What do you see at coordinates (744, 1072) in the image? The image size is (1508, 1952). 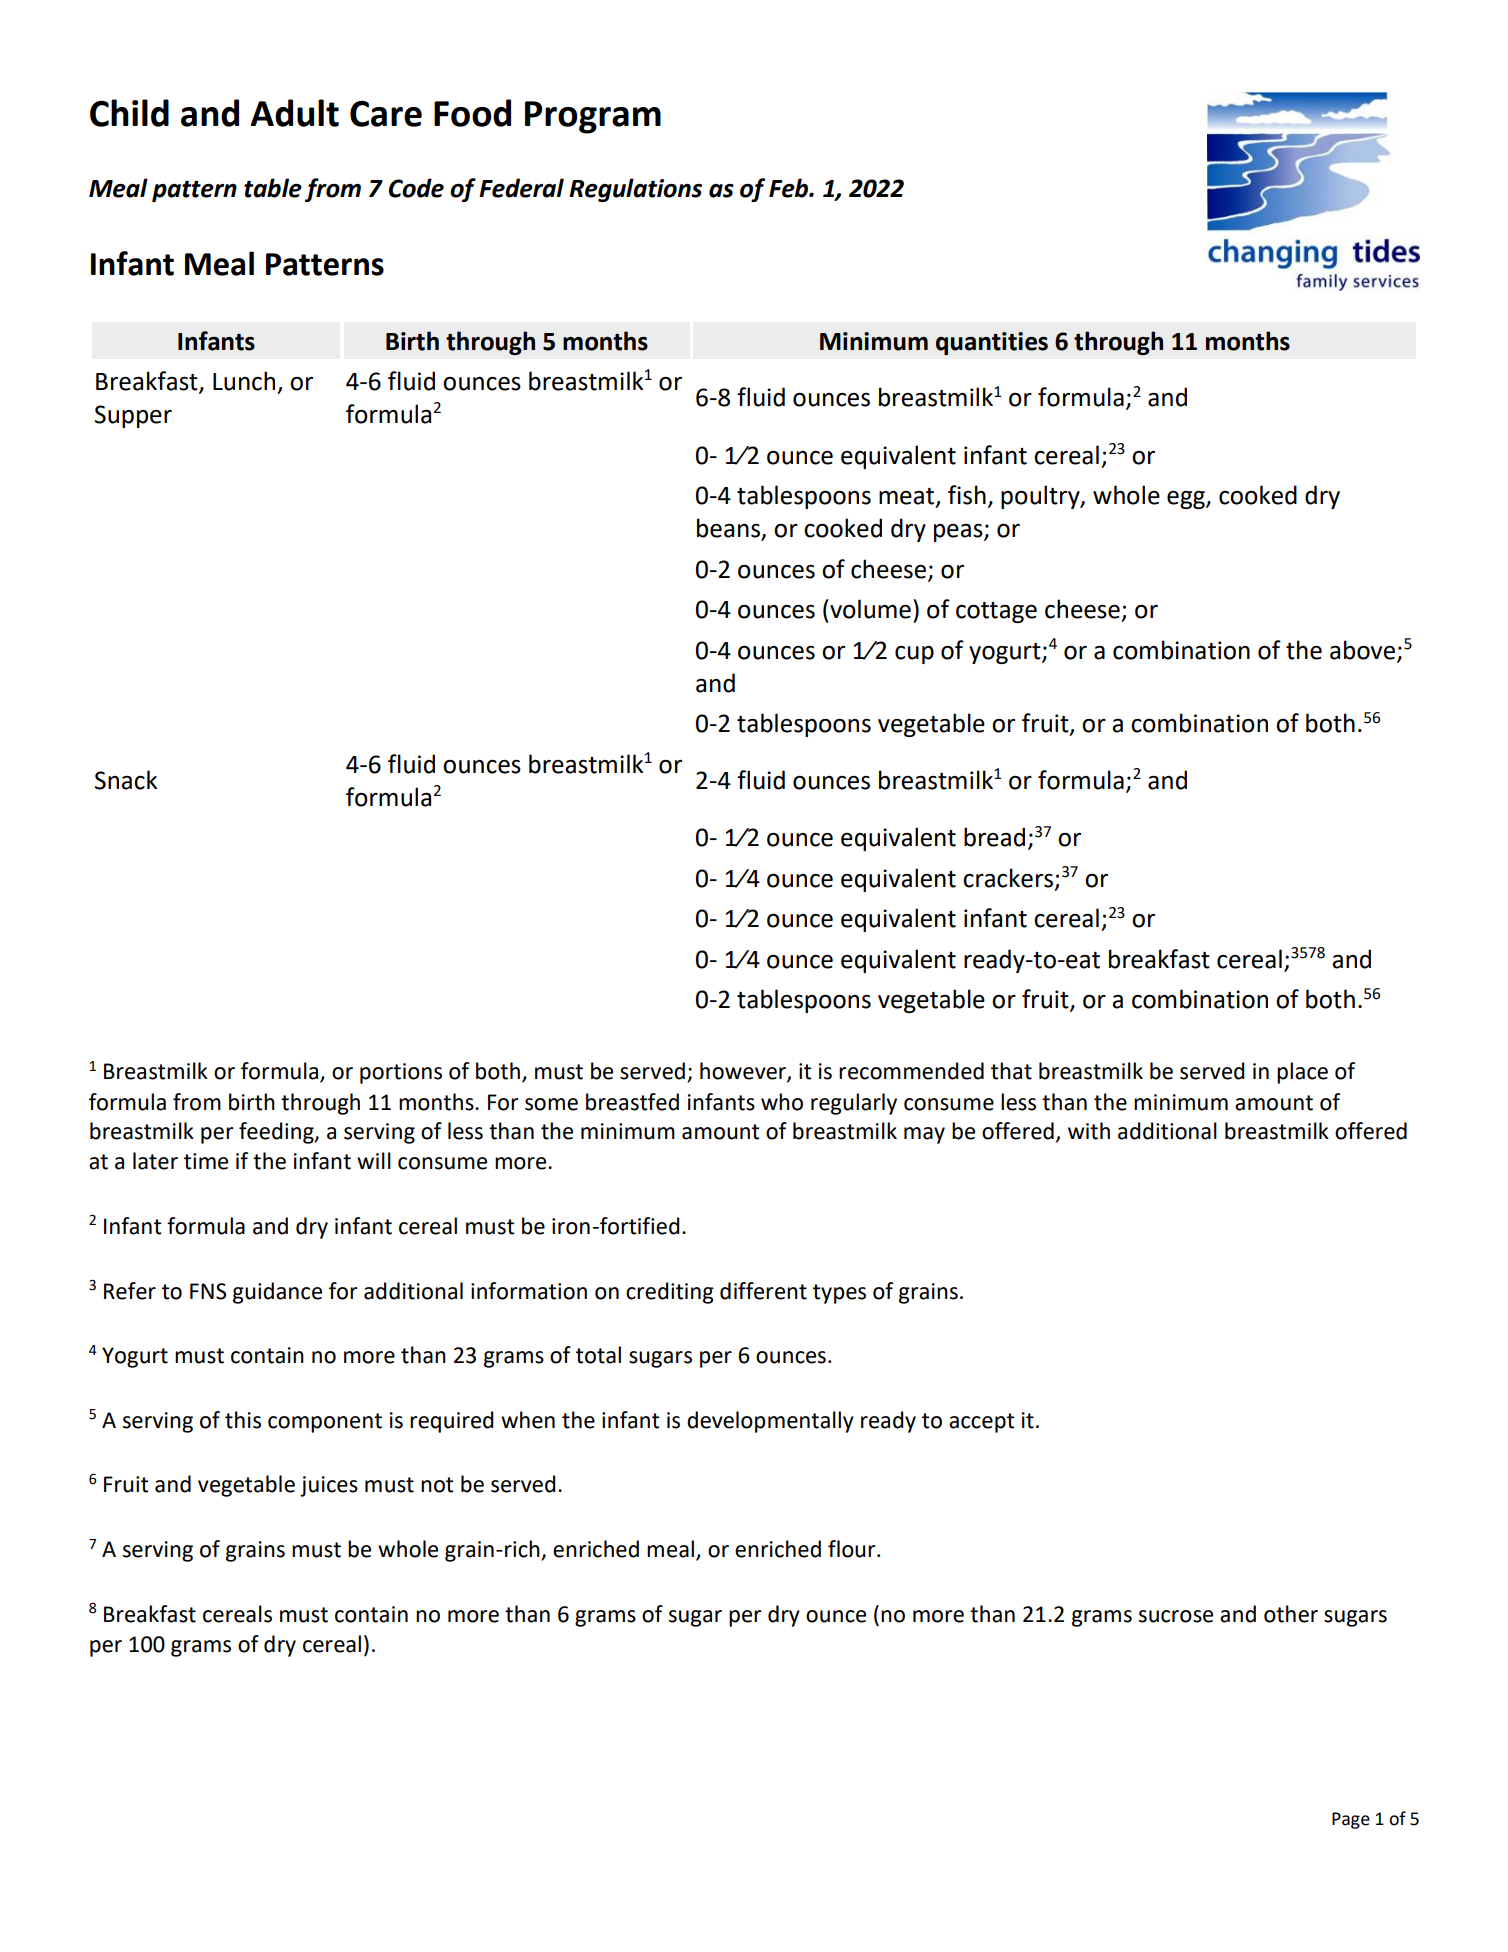 I see `however` at bounding box center [744, 1072].
